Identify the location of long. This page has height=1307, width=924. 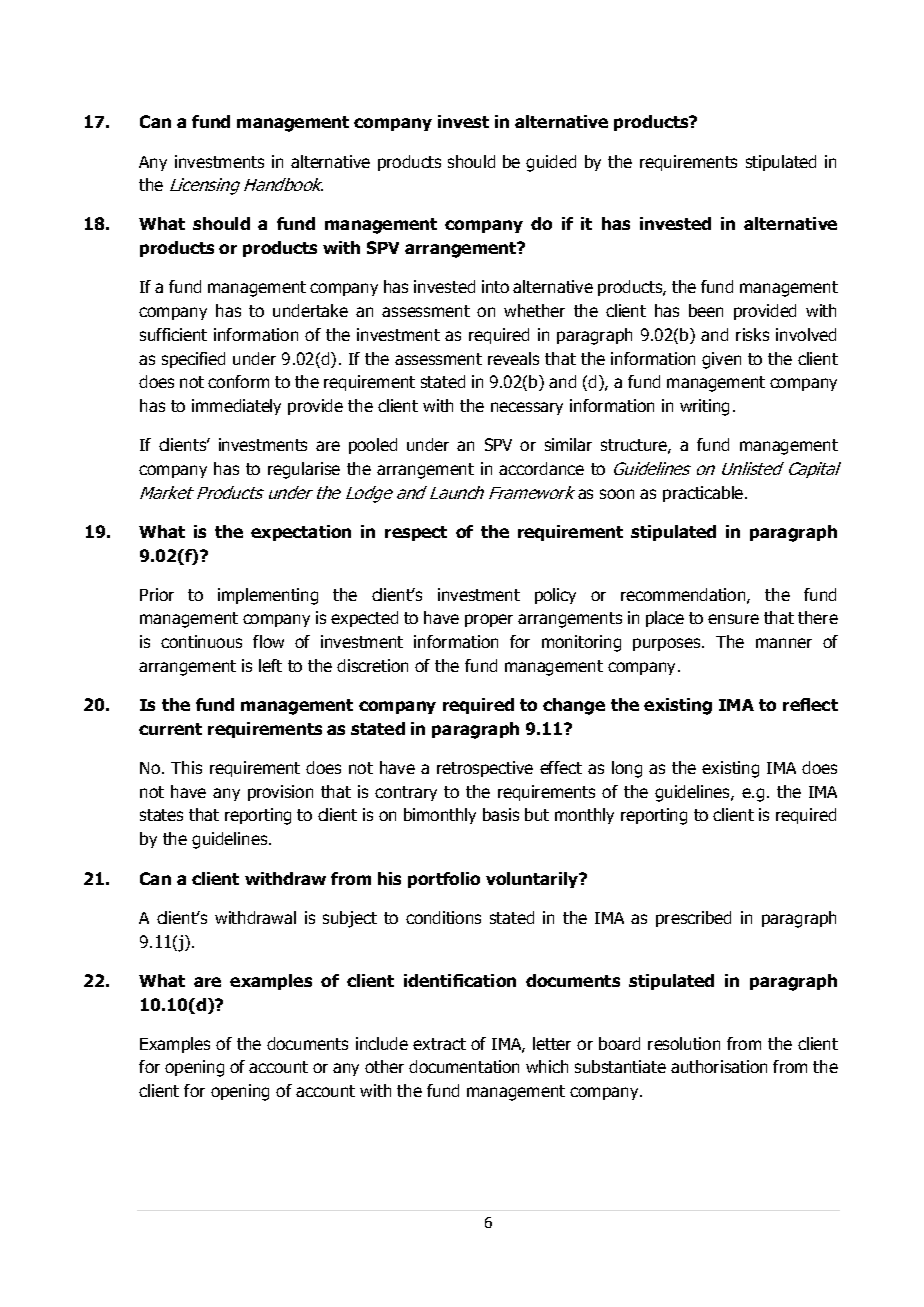
(627, 769).
